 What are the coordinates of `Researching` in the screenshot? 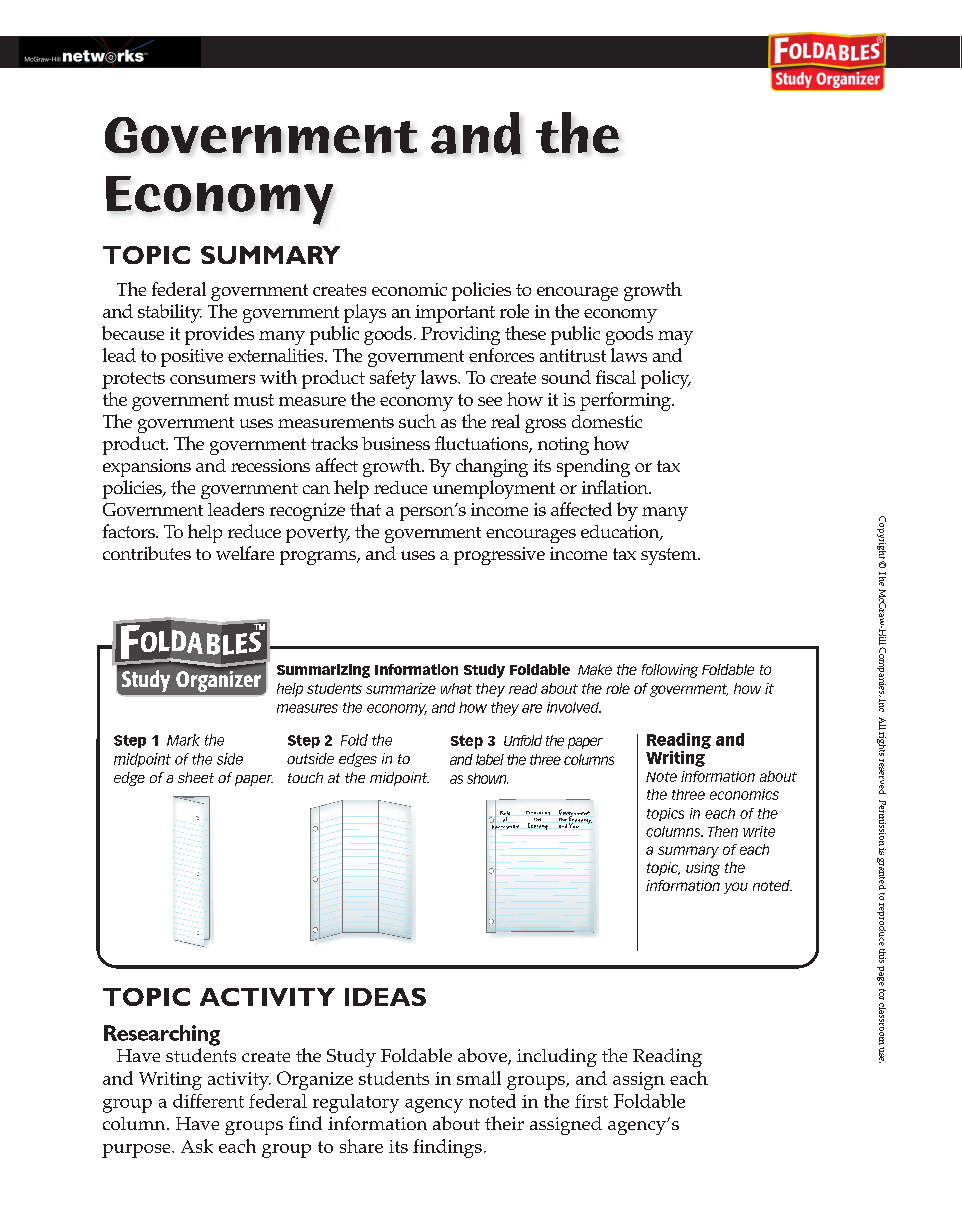 It's located at (162, 1035).
